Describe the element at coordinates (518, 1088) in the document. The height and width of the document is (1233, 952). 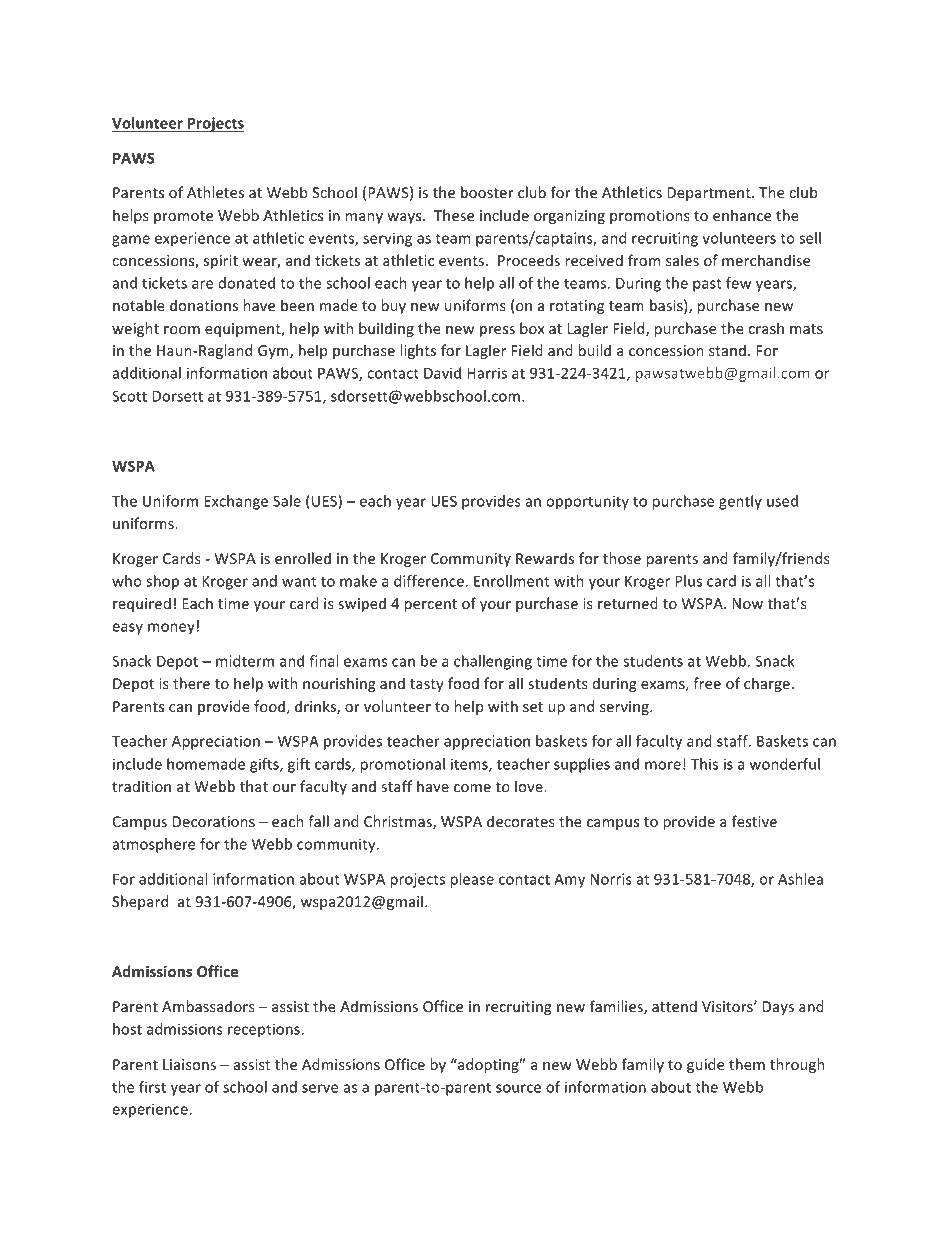
I see `source` at that location.
